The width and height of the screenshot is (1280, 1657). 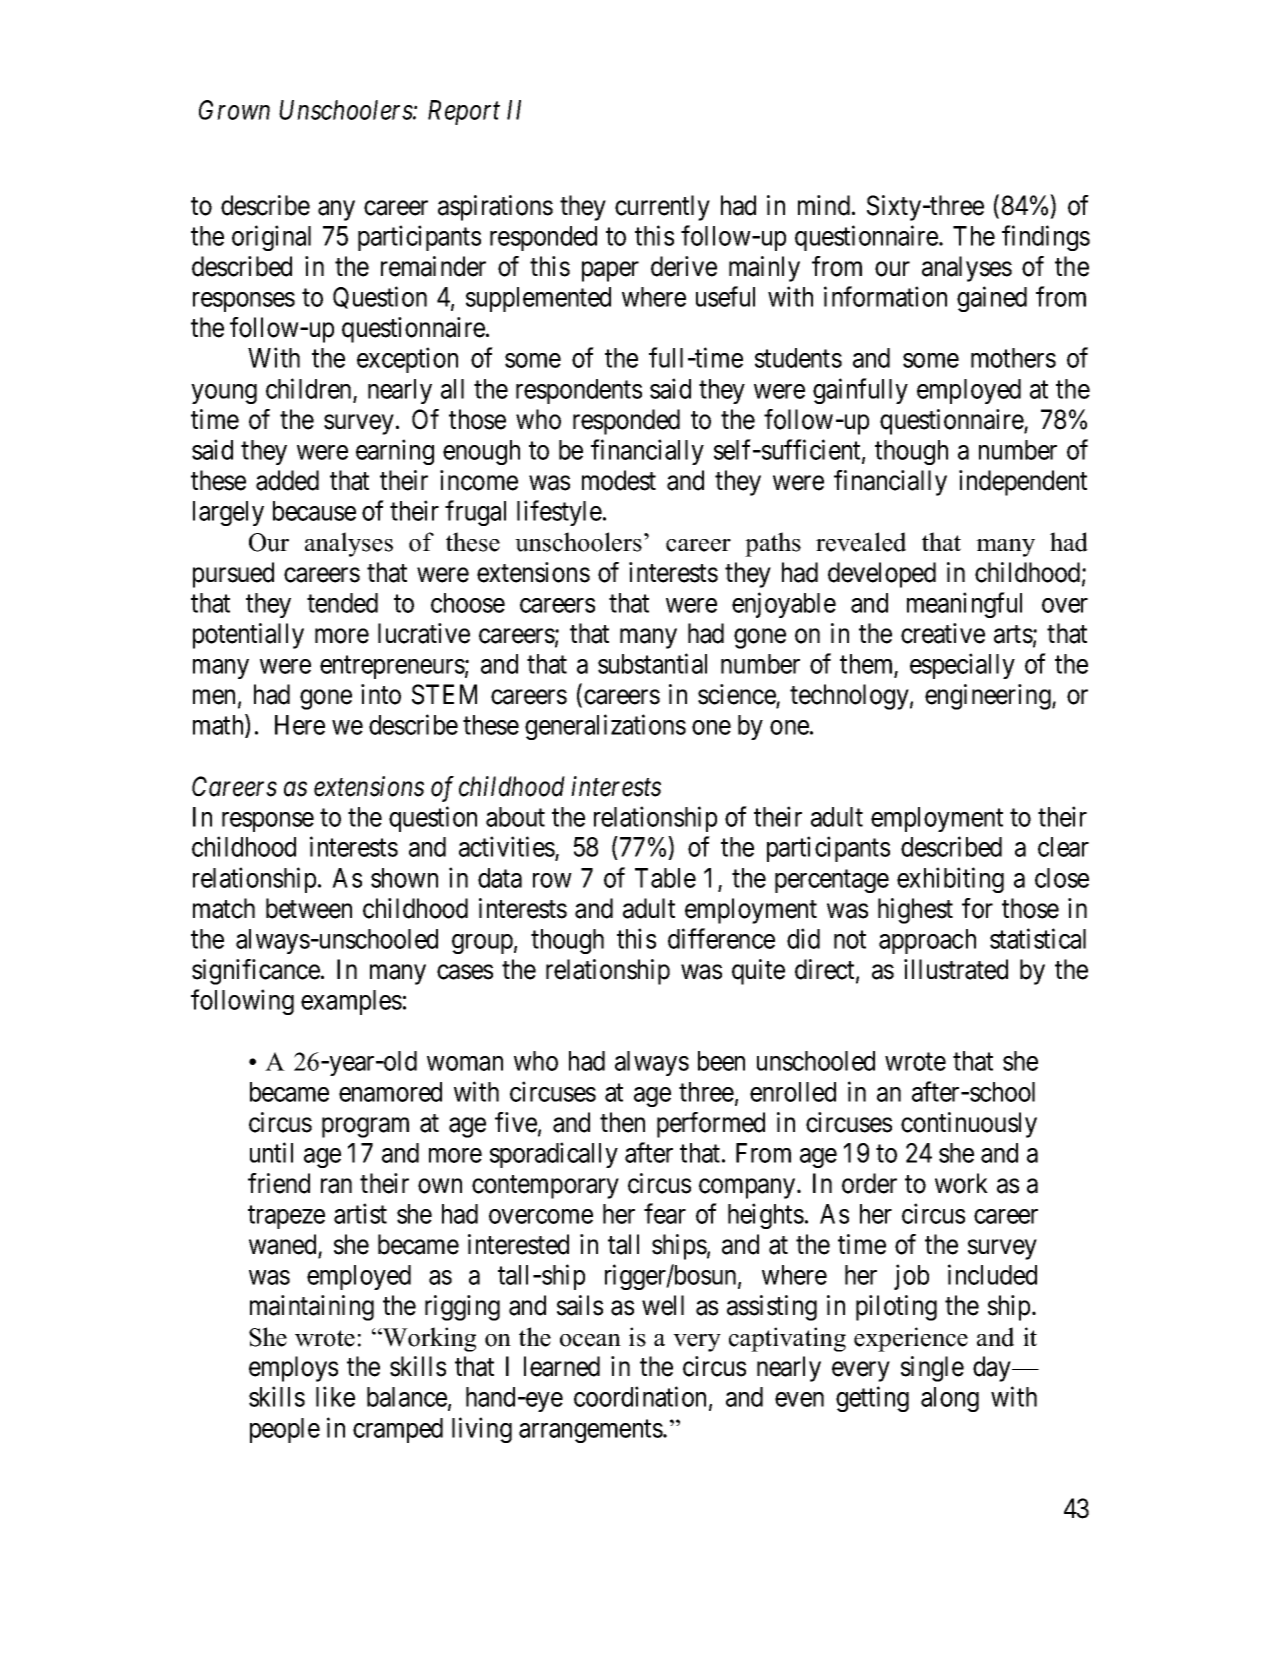 What do you see at coordinates (964, 605) in the screenshot?
I see `meaningful` at bounding box center [964, 605].
